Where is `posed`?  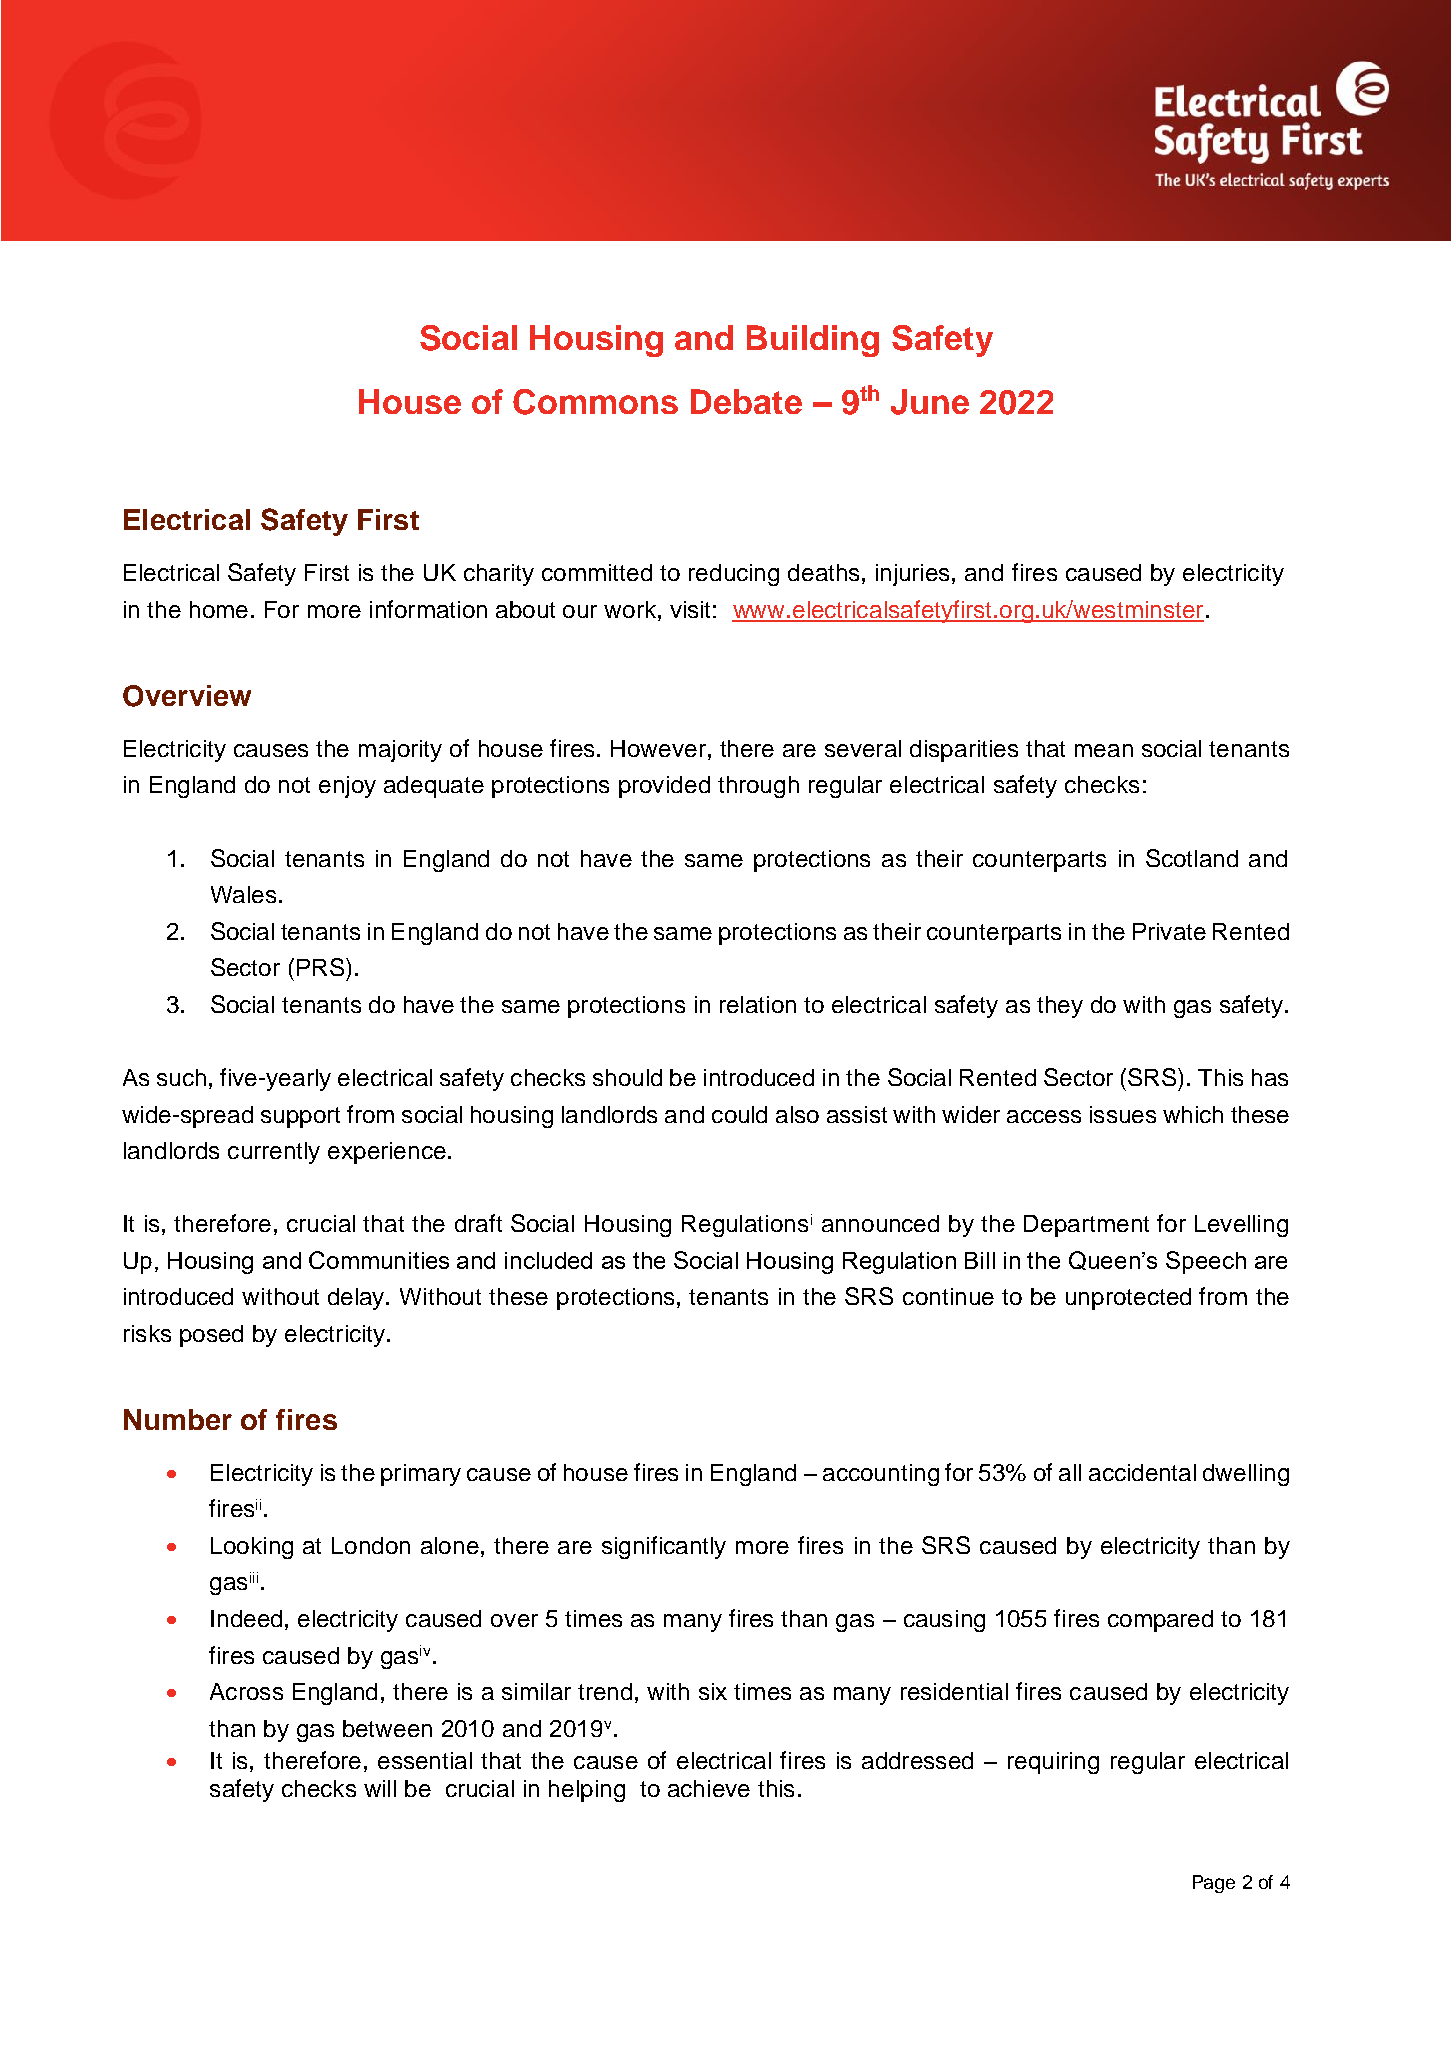 posed is located at coordinates (211, 1336).
